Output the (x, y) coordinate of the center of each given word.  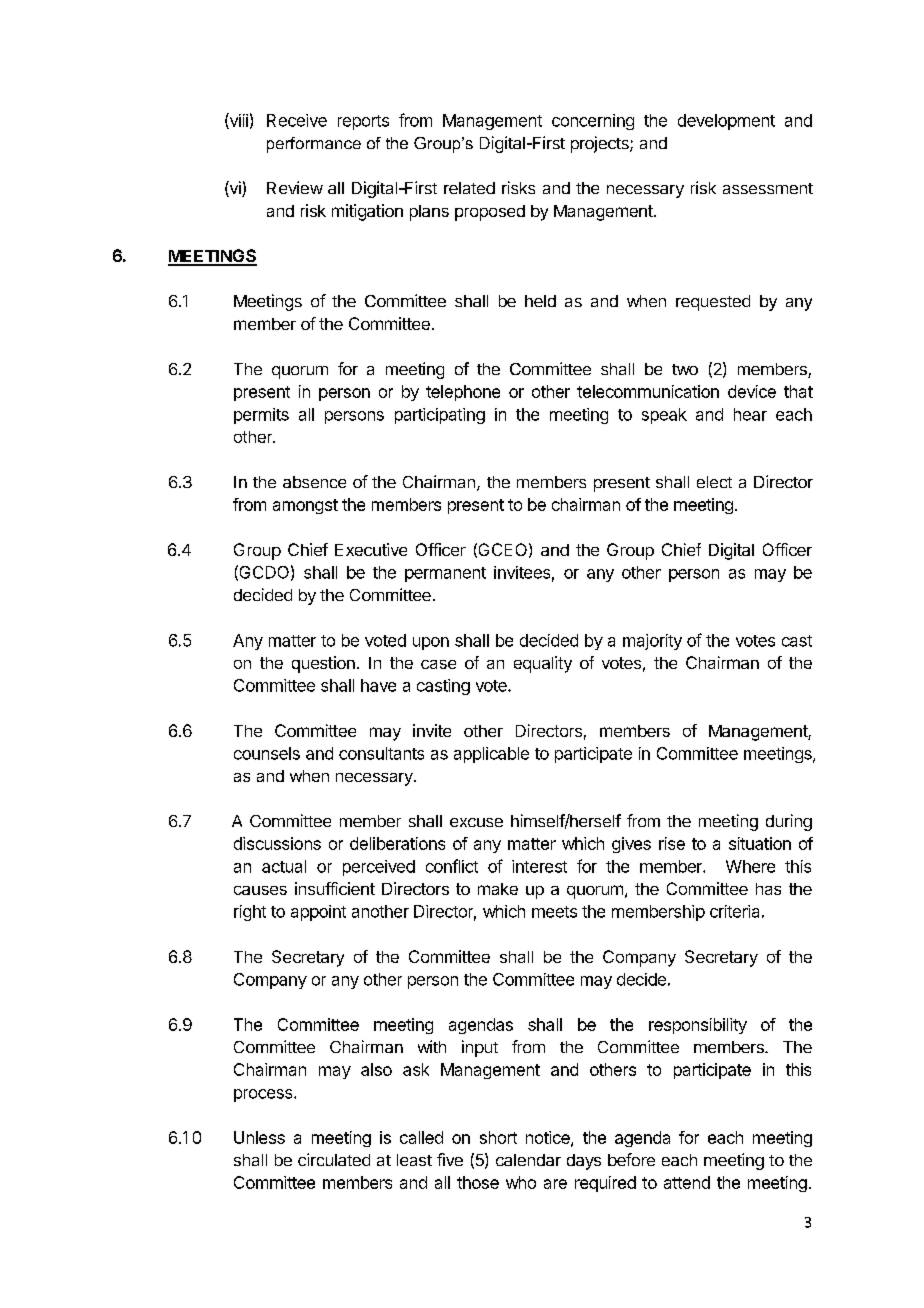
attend (687, 1182)
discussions (277, 843)
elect (714, 482)
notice (549, 1138)
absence (314, 482)
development (726, 122)
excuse (476, 822)
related (469, 188)
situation (760, 843)
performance (314, 145)
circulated (334, 1159)
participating (440, 416)
